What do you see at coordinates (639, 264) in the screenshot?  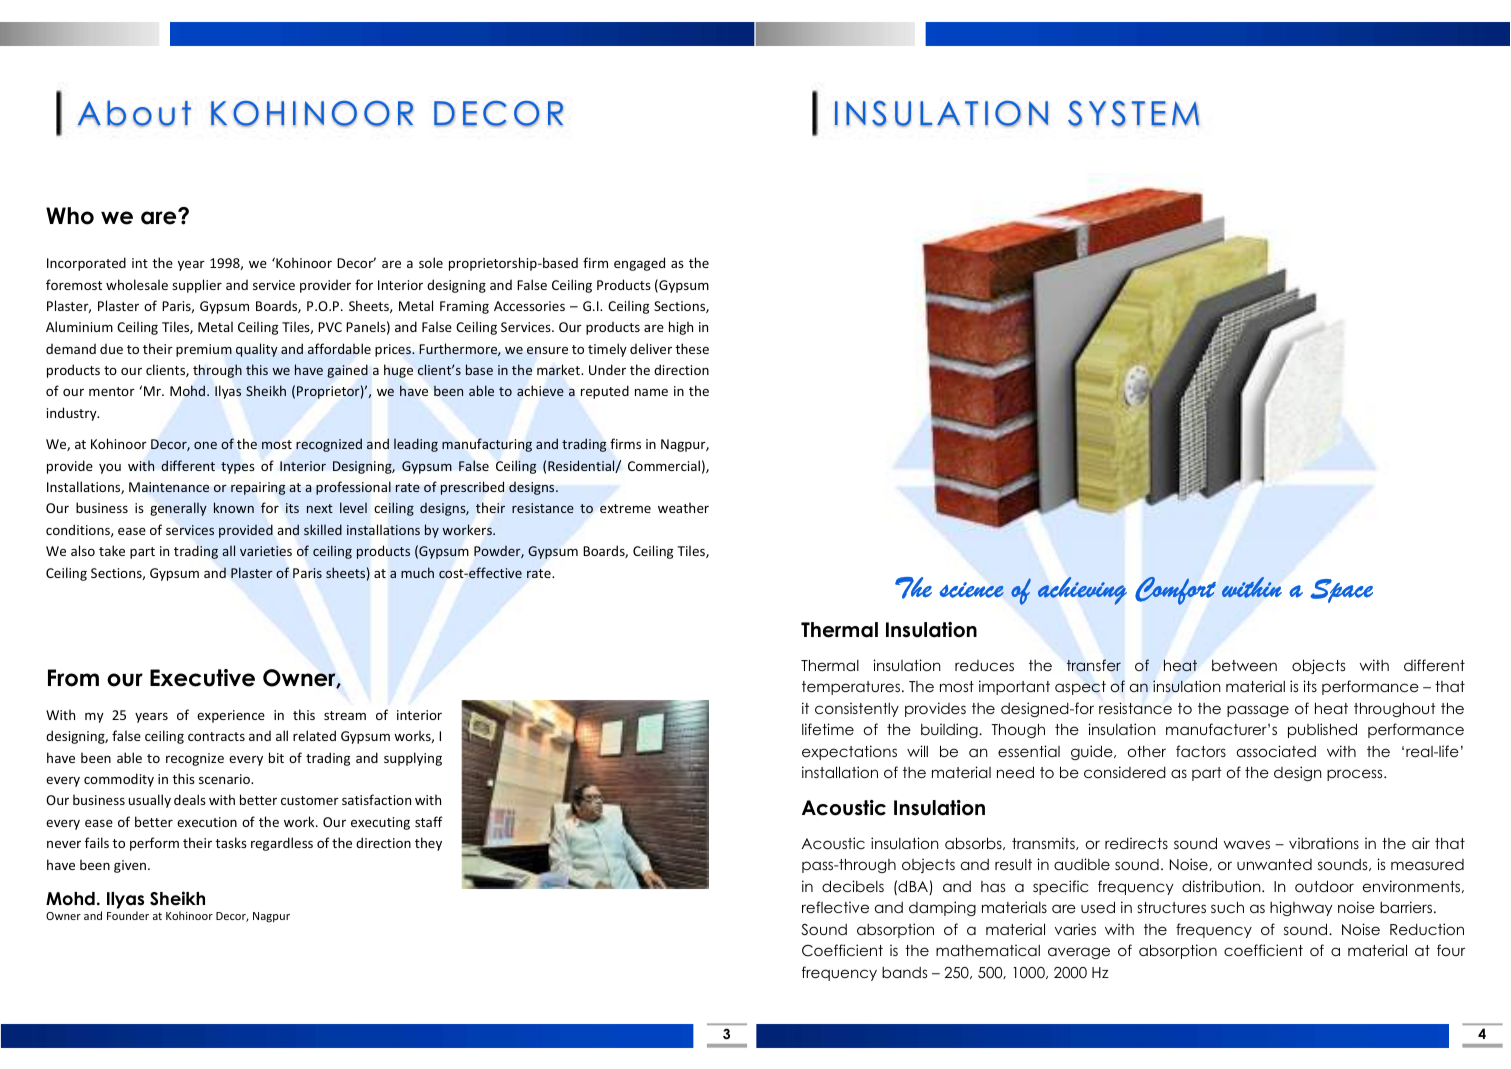 I see `engaged` at bounding box center [639, 264].
